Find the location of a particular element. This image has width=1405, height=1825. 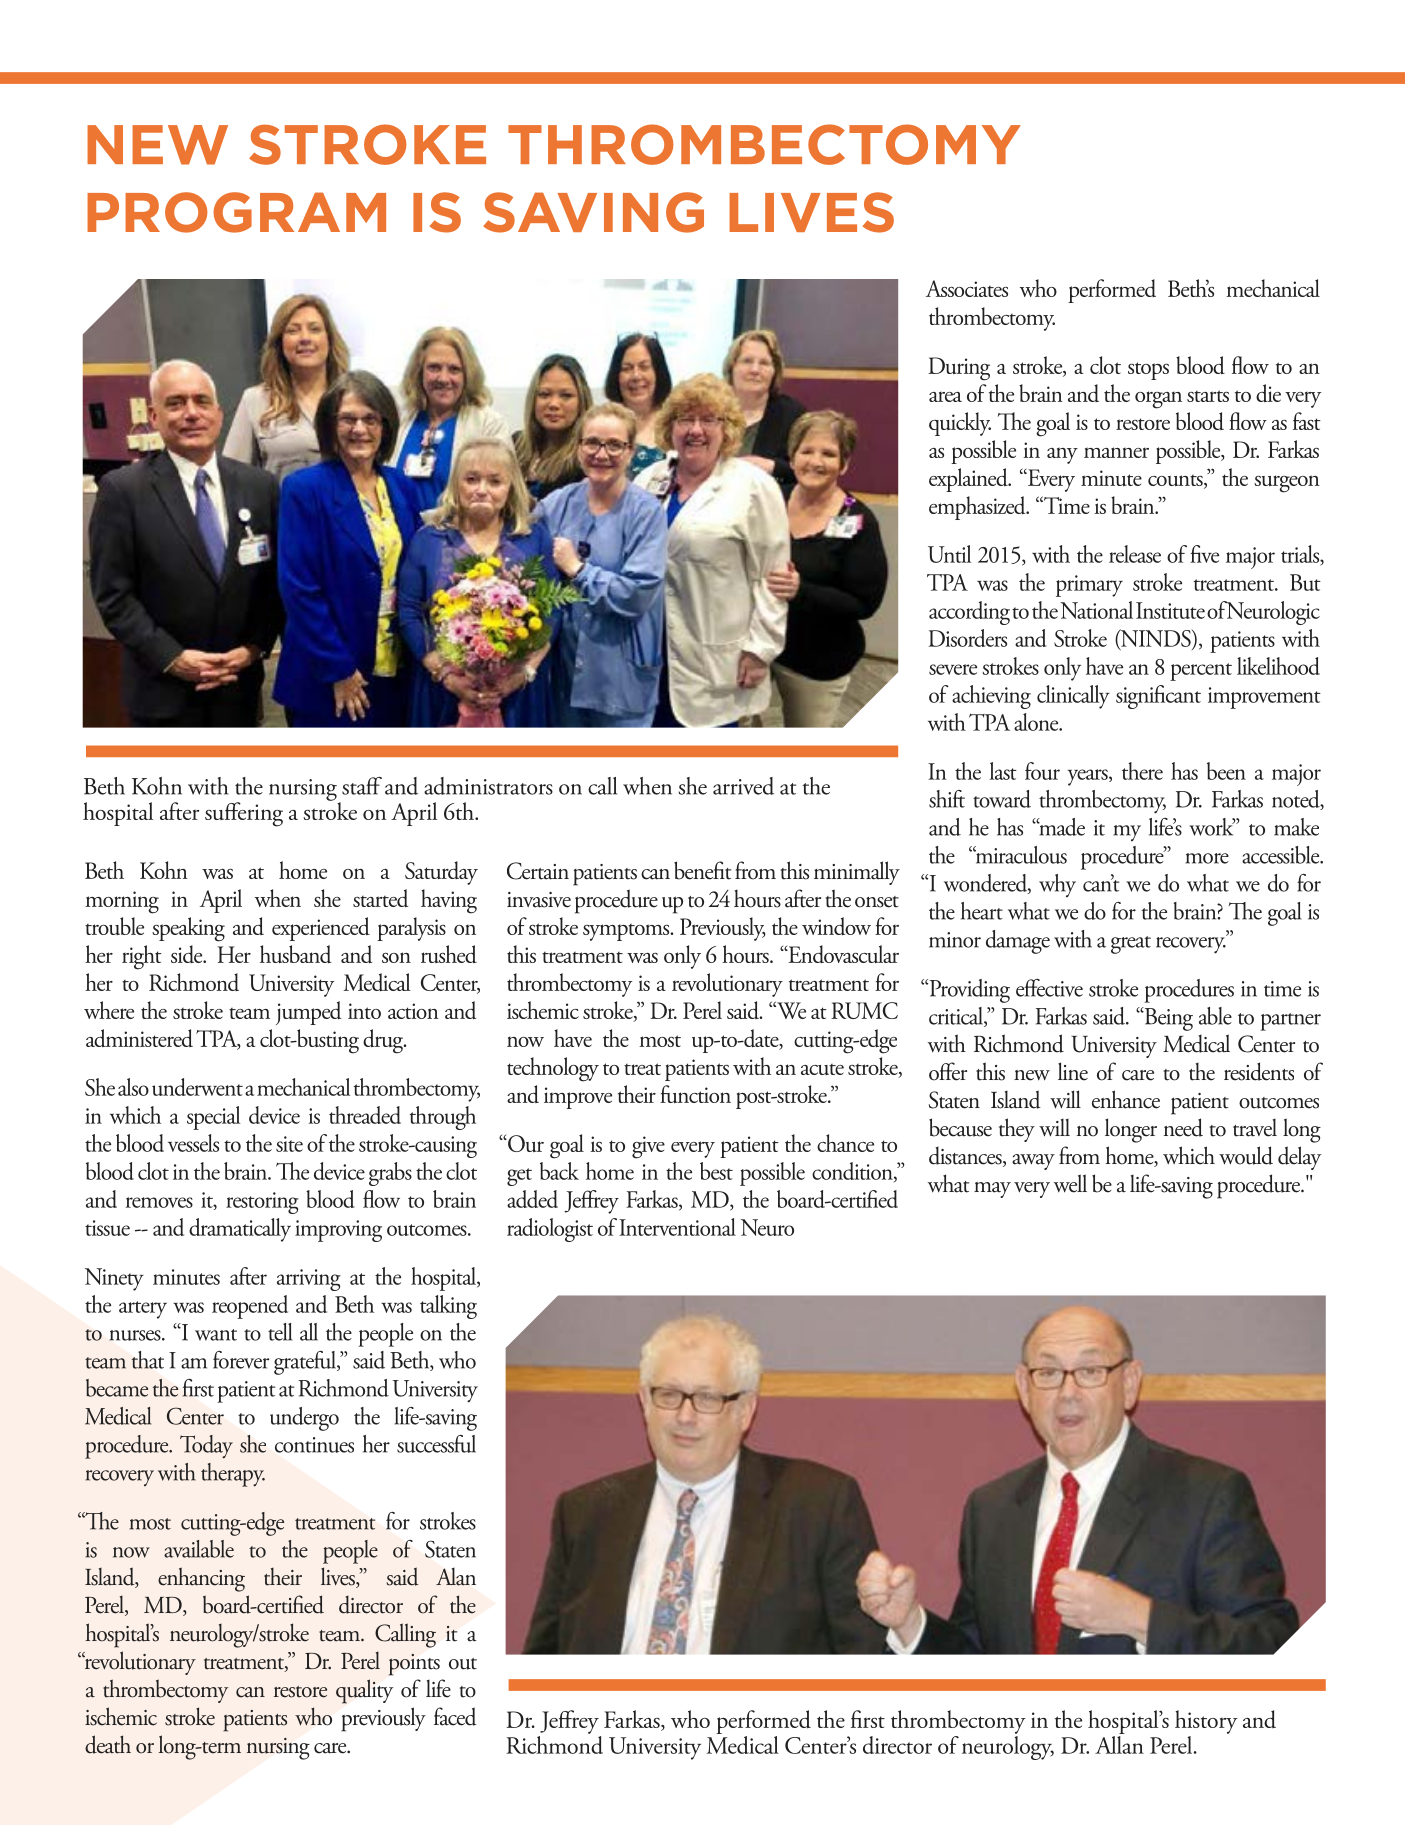

Interventional is located at coordinates (677, 1227).
